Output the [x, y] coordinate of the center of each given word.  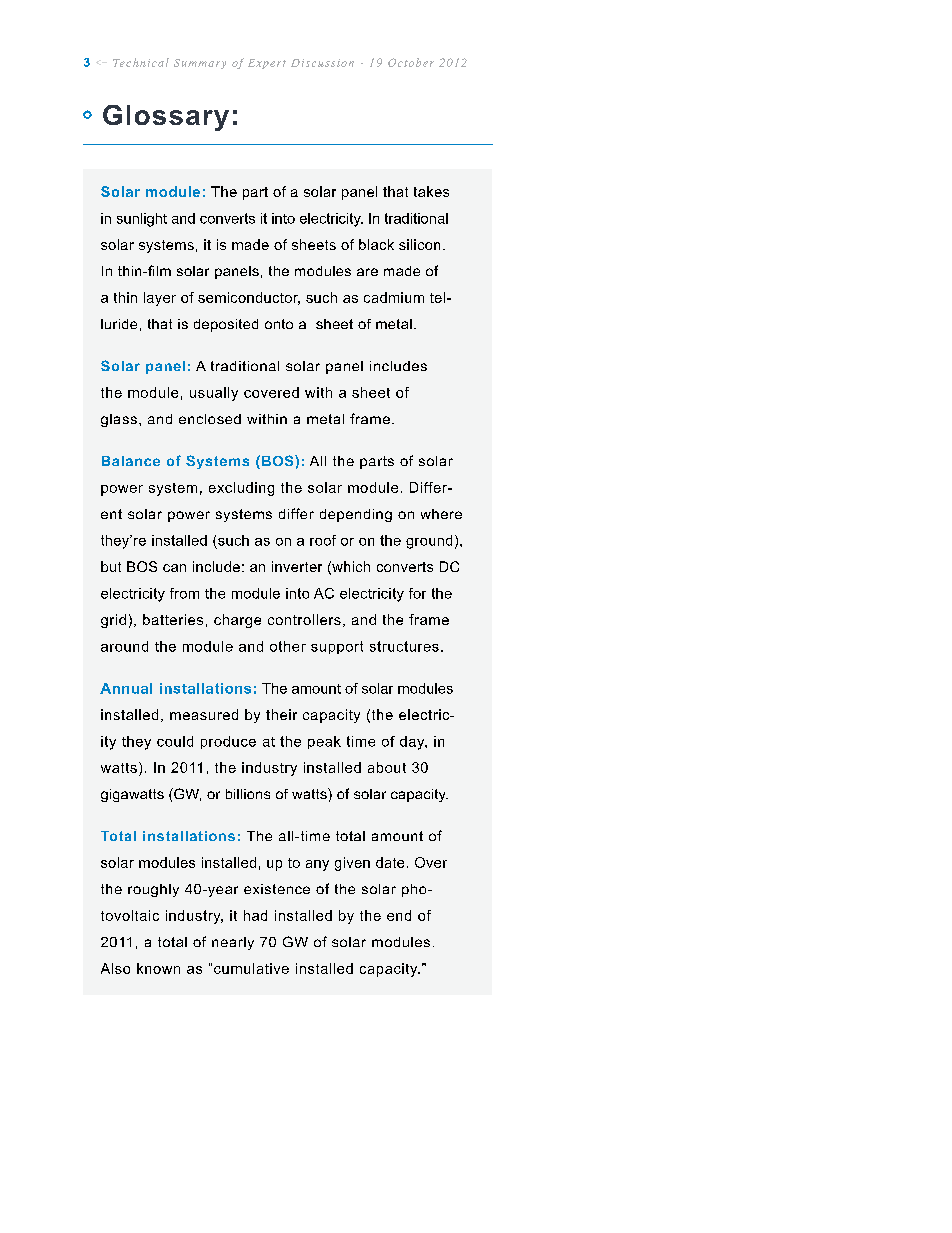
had [255, 915]
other [288, 646]
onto [279, 324]
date [390, 862]
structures [404, 646]
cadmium [394, 297]
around [124, 646]
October [411, 62]
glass [119, 420]
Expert [267, 64]
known [158, 968]
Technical [141, 62]
